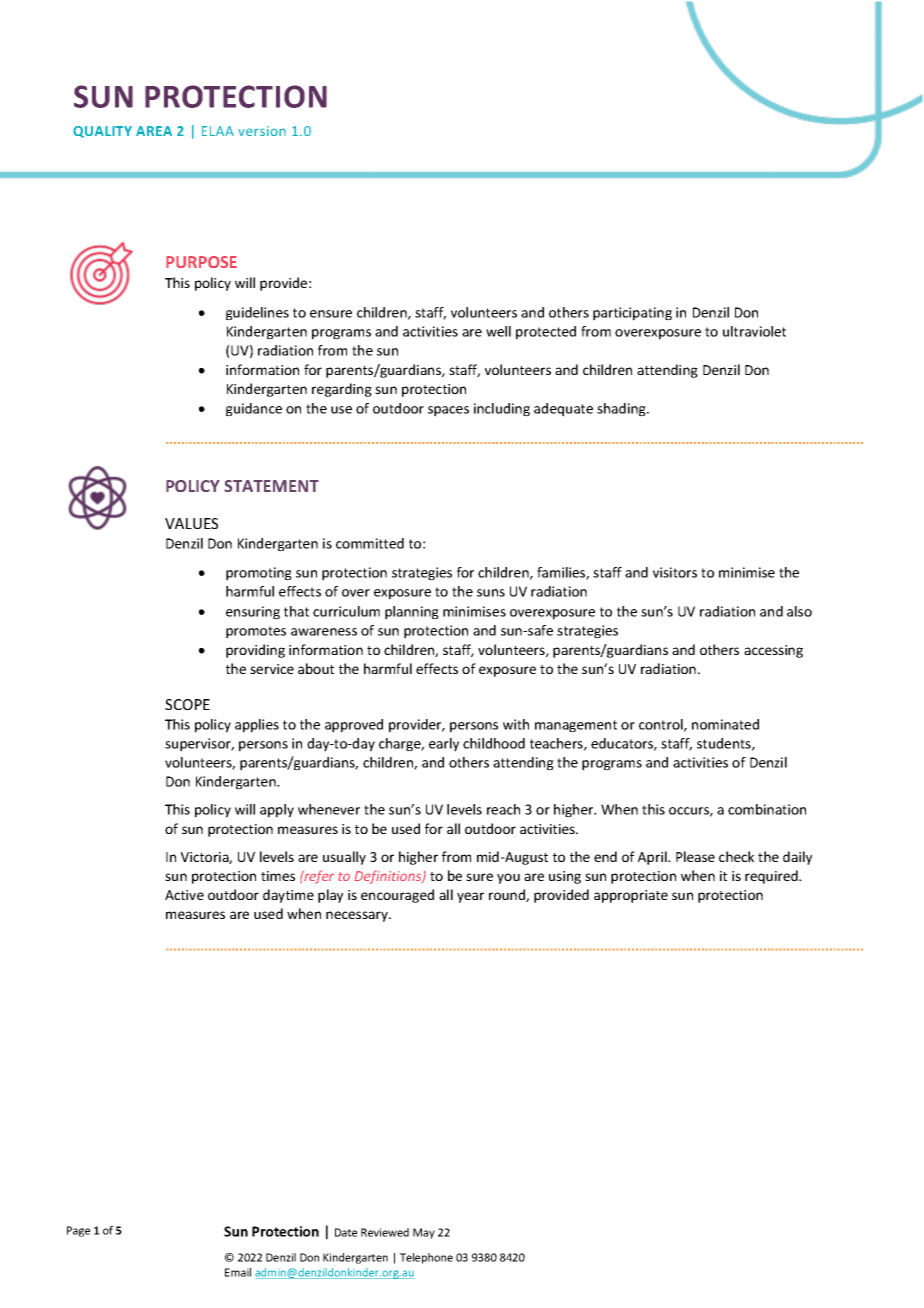  Describe the element at coordinates (675, 572) in the document. I see `visitors` at that location.
